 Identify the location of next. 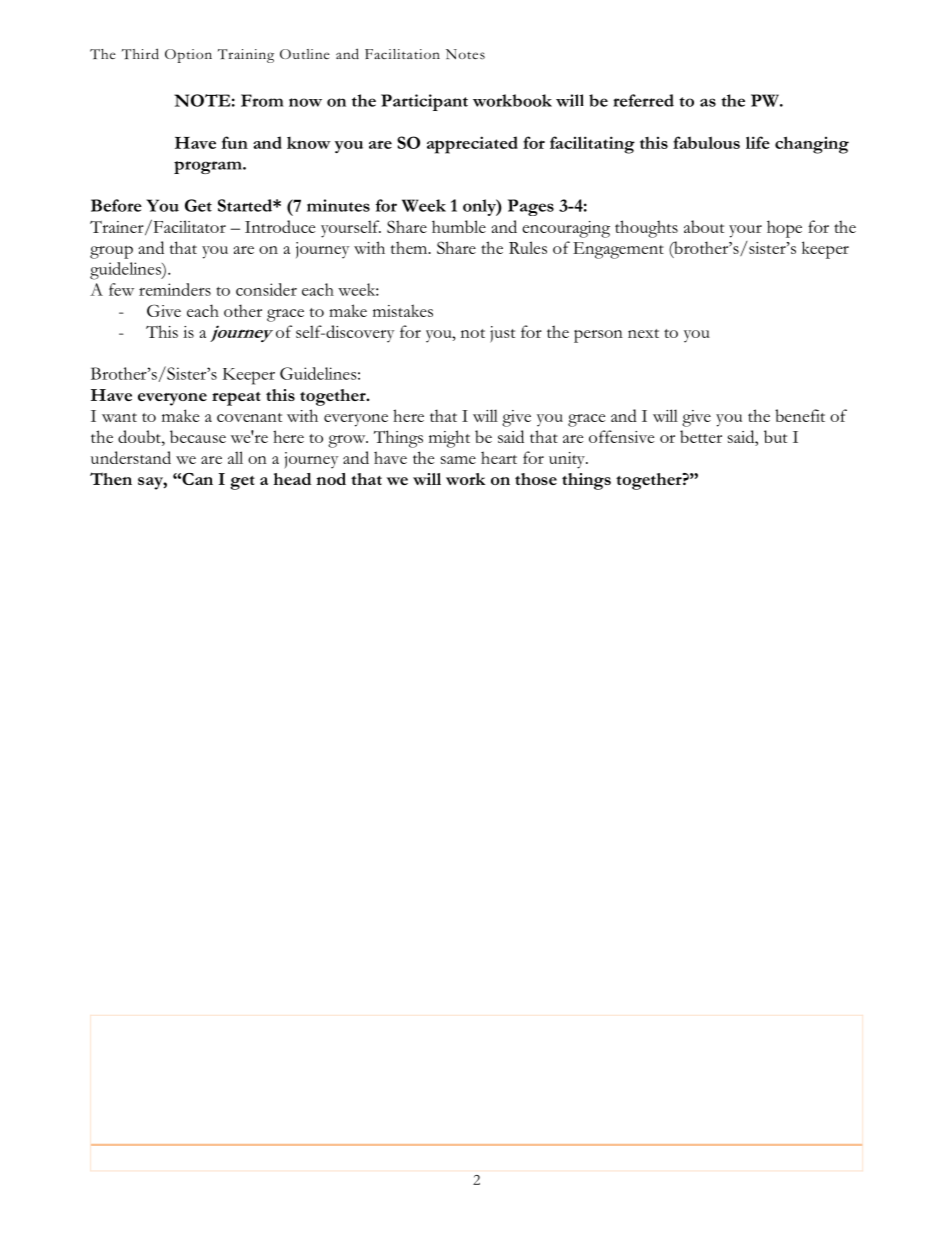
(643, 333).
